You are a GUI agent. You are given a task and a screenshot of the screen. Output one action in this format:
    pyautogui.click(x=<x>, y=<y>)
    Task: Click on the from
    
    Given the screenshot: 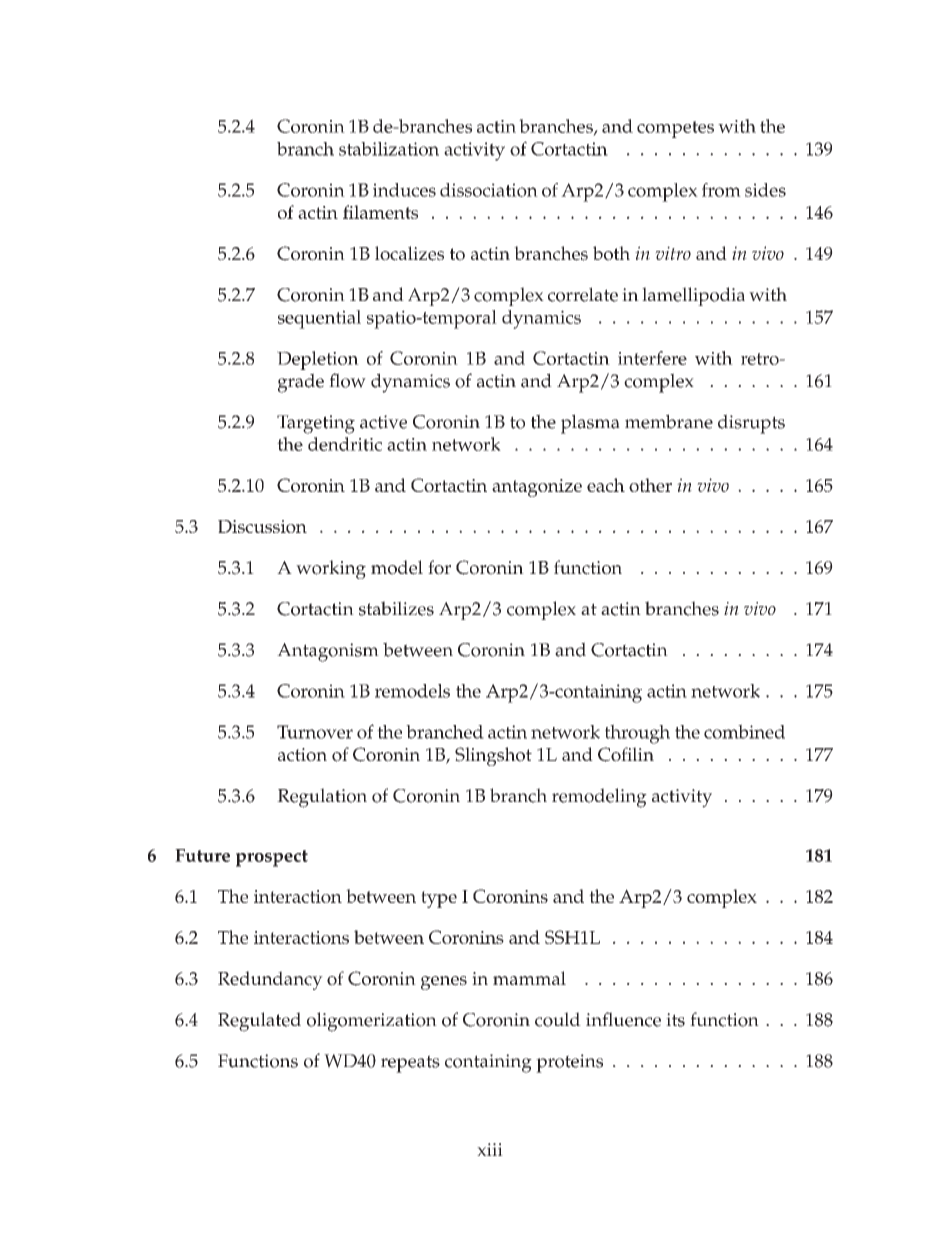 What is the action you would take?
    pyautogui.click(x=721, y=190)
